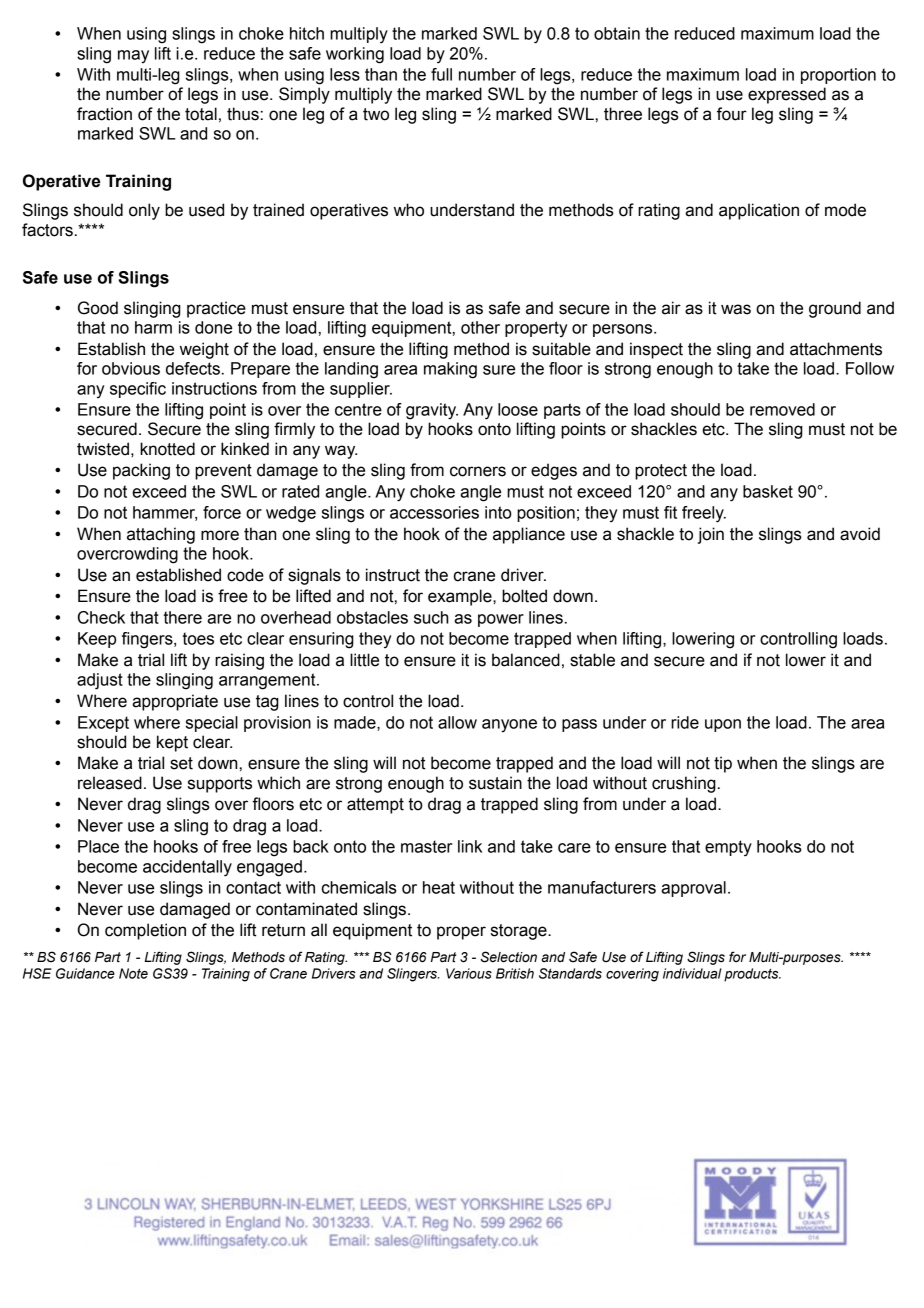  What do you see at coordinates (787, 95) in the page?
I see `expressed` at bounding box center [787, 95].
